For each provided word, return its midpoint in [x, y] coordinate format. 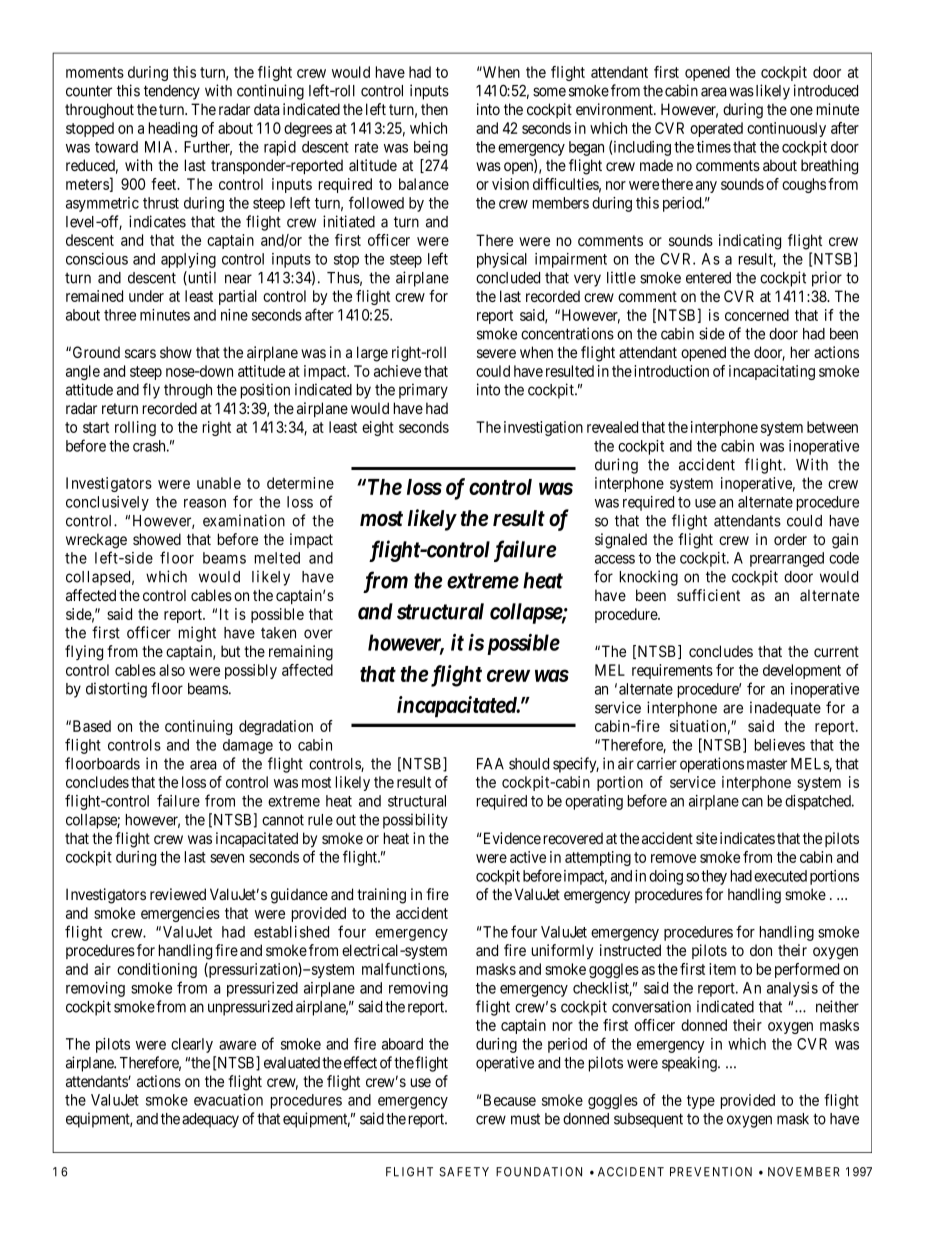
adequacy [210, 1120]
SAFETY [464, 1172]
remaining [301, 653]
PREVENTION [711, 1172]
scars [140, 353]
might [197, 634]
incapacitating [772, 372]
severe [496, 353]
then [434, 109]
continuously [786, 129]
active [528, 857]
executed [780, 876]
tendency [172, 92]
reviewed [178, 894]
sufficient [708, 595]
